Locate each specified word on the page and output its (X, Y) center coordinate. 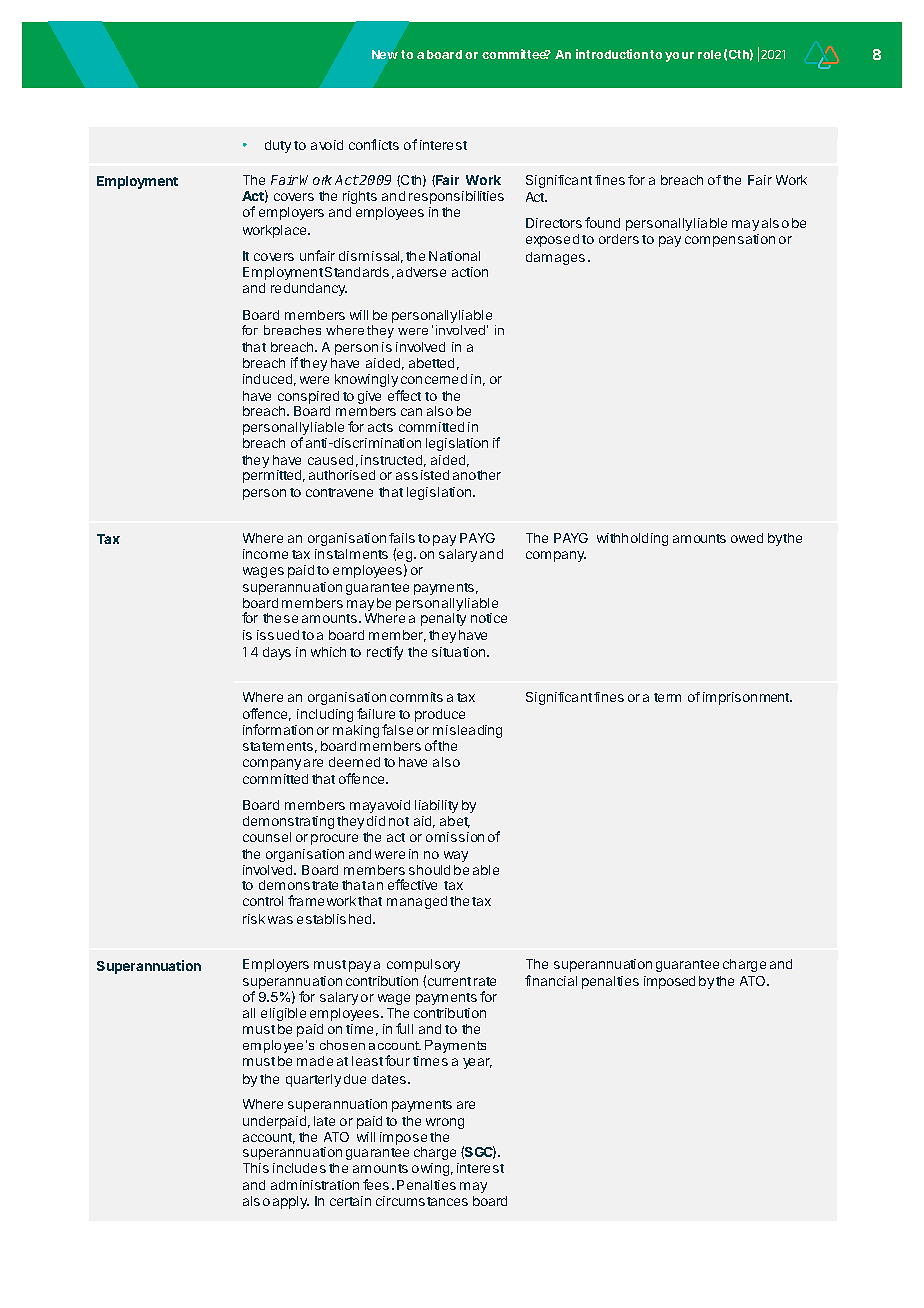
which (328, 652)
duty (278, 146)
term (667, 697)
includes (299, 1168)
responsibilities (456, 197)
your (679, 57)
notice (489, 618)
